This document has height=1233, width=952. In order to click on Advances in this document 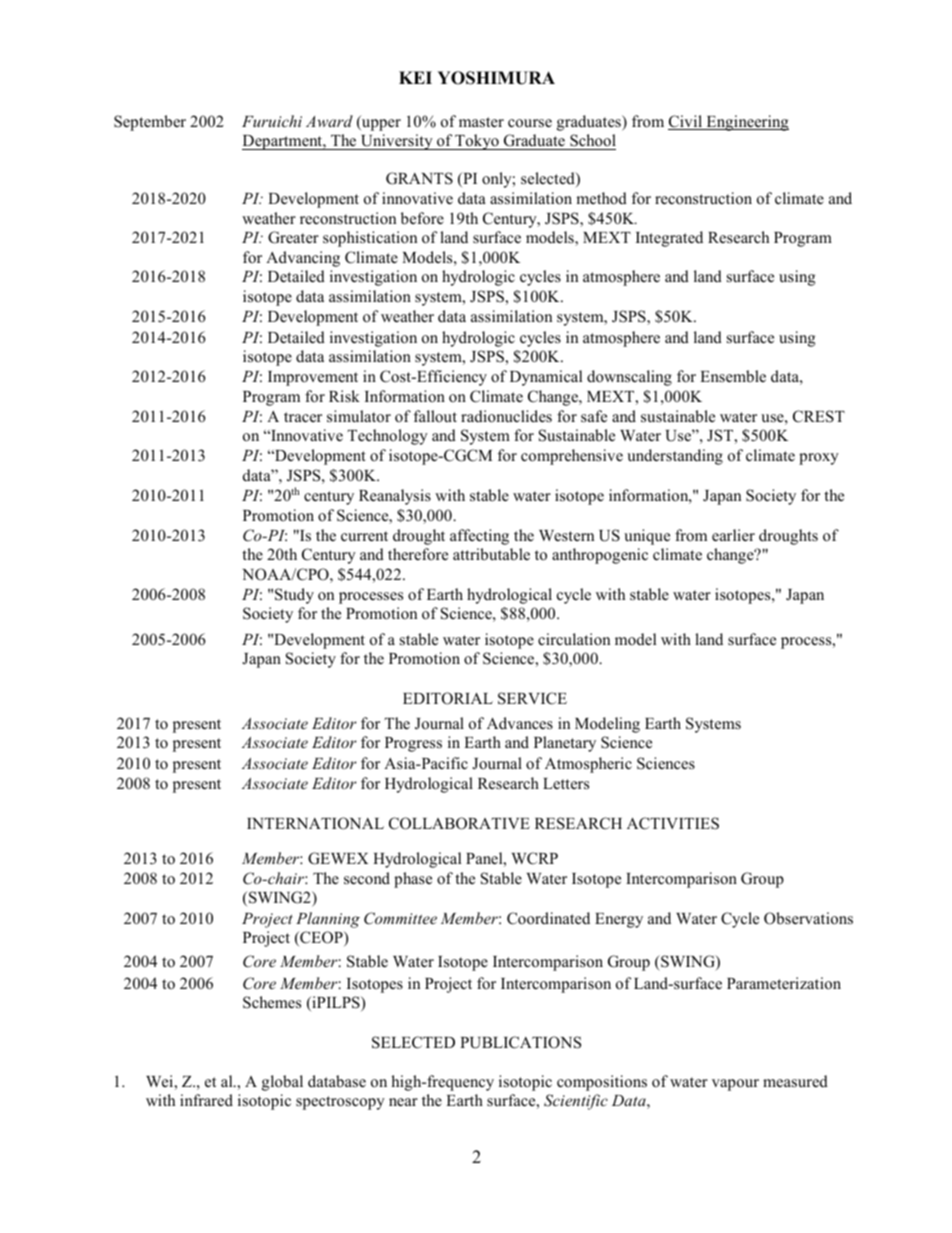, I will do `click(520, 723)`.
